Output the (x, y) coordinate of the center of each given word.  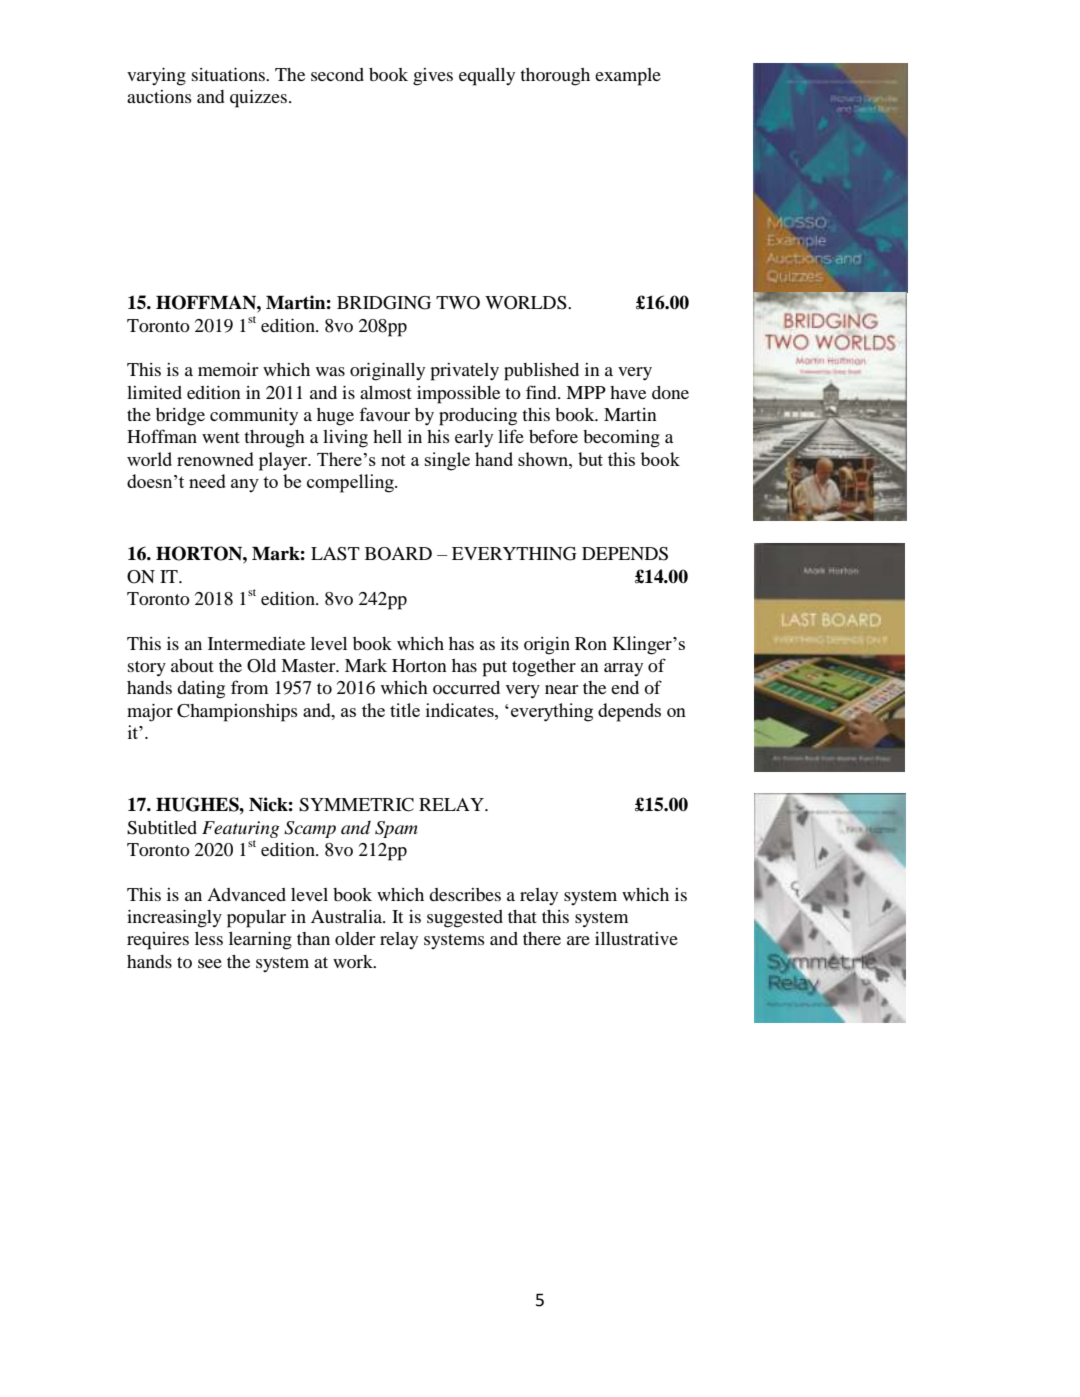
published (541, 372)
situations (229, 74)
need (207, 481)
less (209, 938)
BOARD (398, 554)
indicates (461, 710)
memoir (228, 369)
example (628, 77)
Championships (237, 713)
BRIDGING (384, 303)
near (561, 689)
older (355, 938)
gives (433, 77)
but (590, 459)
